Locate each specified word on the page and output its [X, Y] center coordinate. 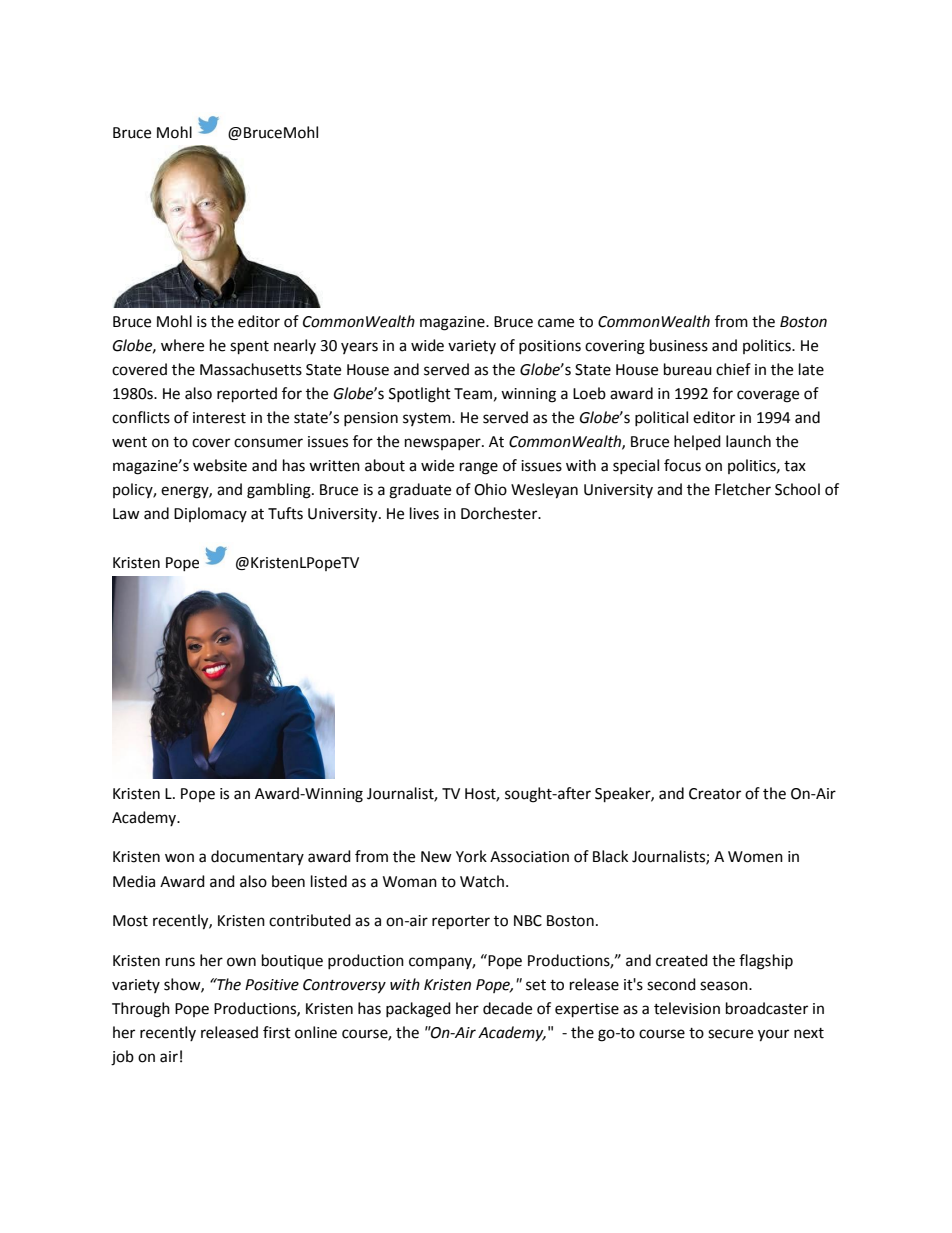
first [277, 1032]
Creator [715, 794]
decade [507, 1008]
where [182, 345]
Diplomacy [210, 514]
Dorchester [500, 513]
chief [733, 369]
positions [550, 347]
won [179, 858]
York [471, 856]
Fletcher [743, 489]
